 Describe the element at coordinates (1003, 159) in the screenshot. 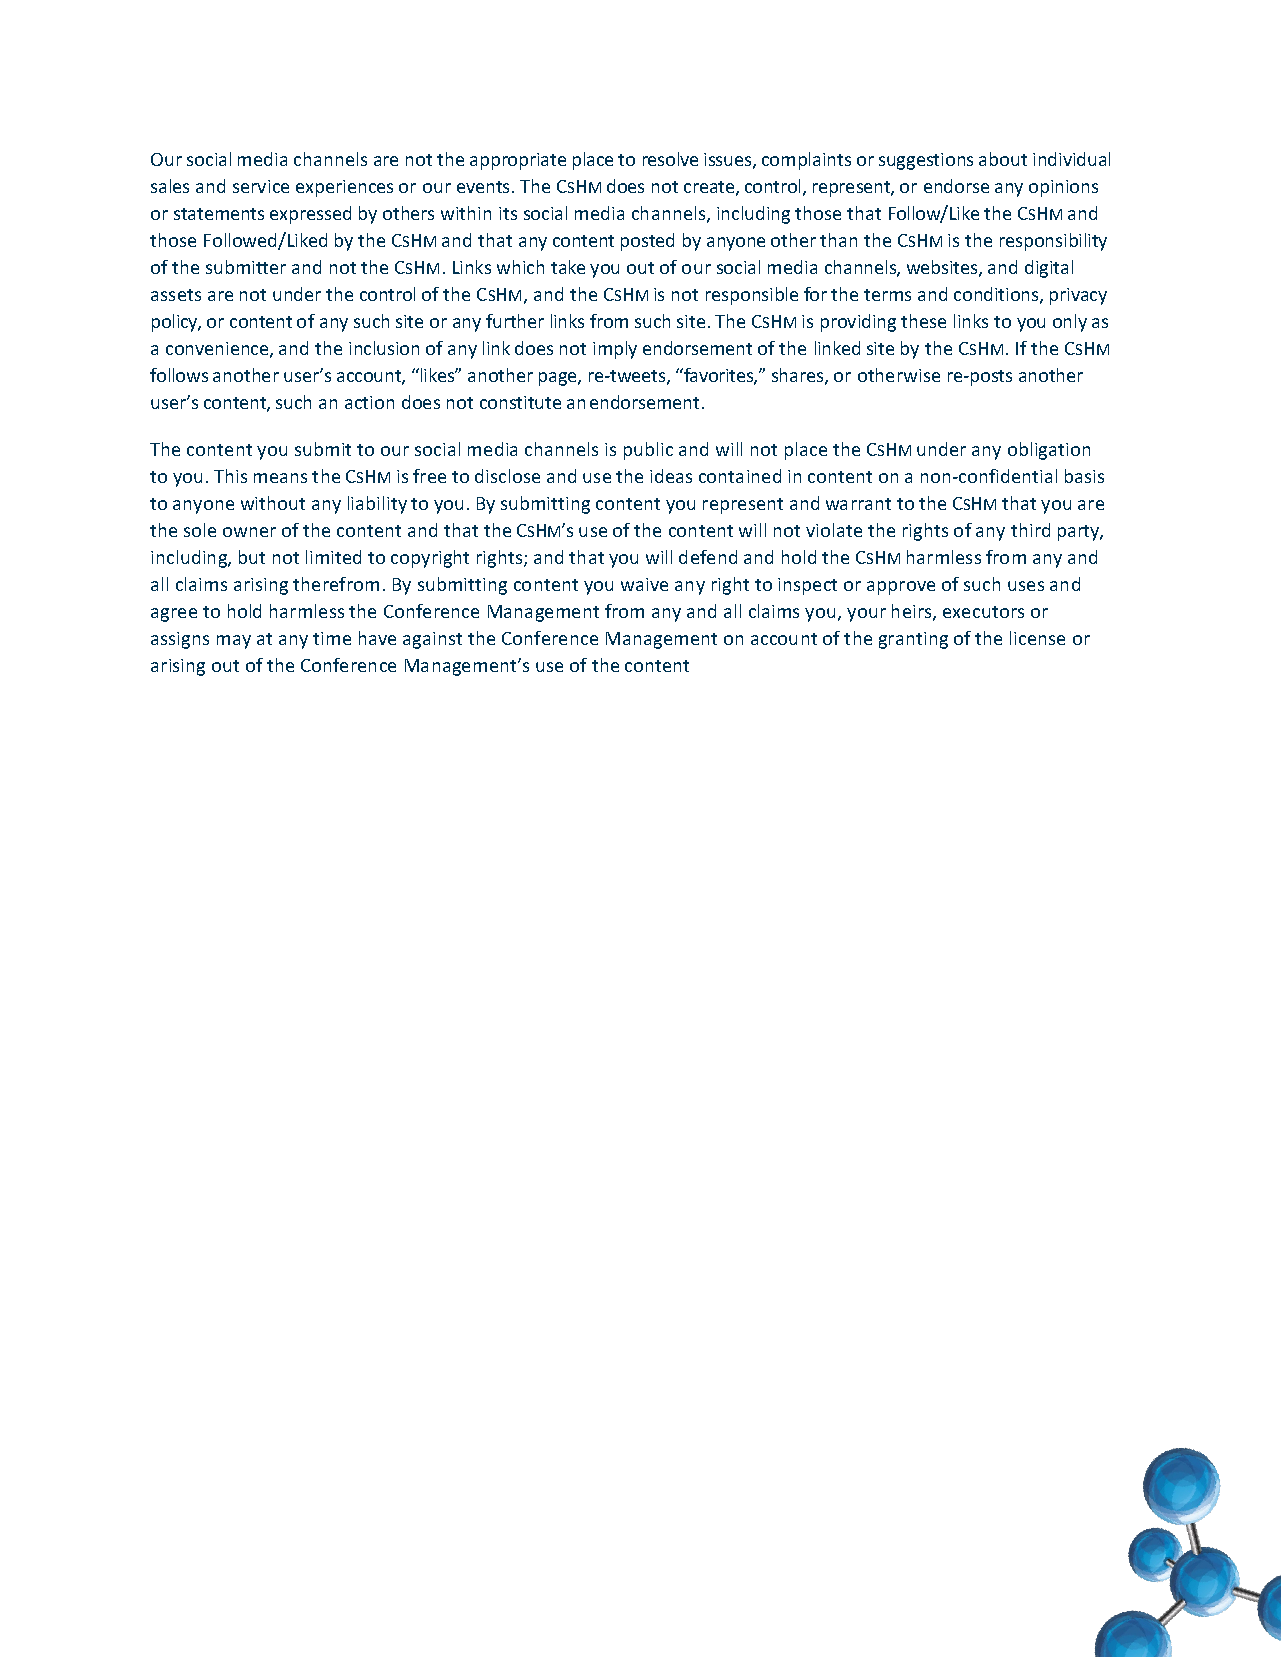

I see `about` at that location.
